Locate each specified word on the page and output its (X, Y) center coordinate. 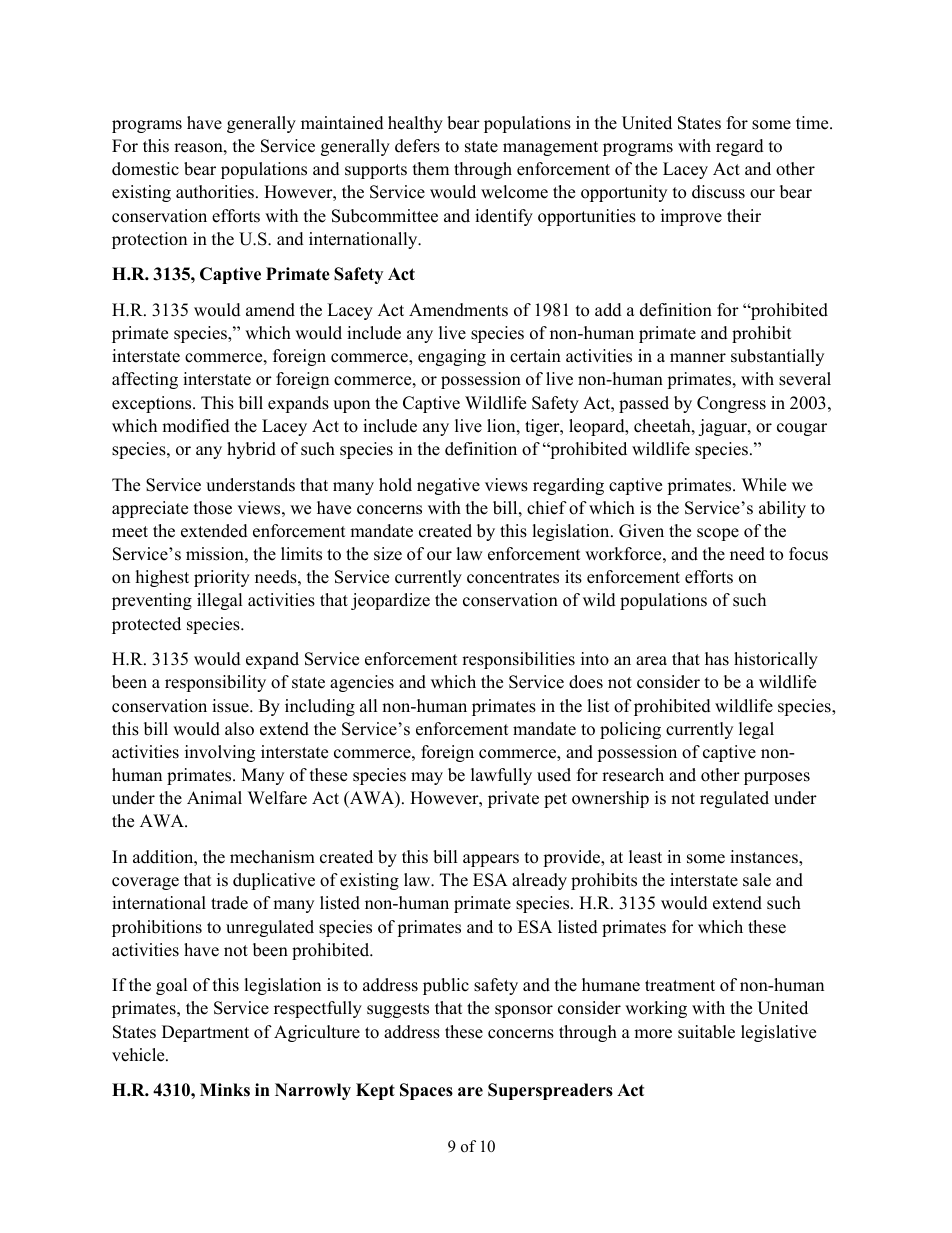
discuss (718, 192)
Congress (731, 404)
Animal (214, 797)
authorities (216, 192)
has (717, 659)
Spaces (426, 1091)
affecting (145, 380)
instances (765, 858)
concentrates (513, 578)
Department (205, 1033)
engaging (452, 357)
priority (222, 578)
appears (491, 860)
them (431, 169)
